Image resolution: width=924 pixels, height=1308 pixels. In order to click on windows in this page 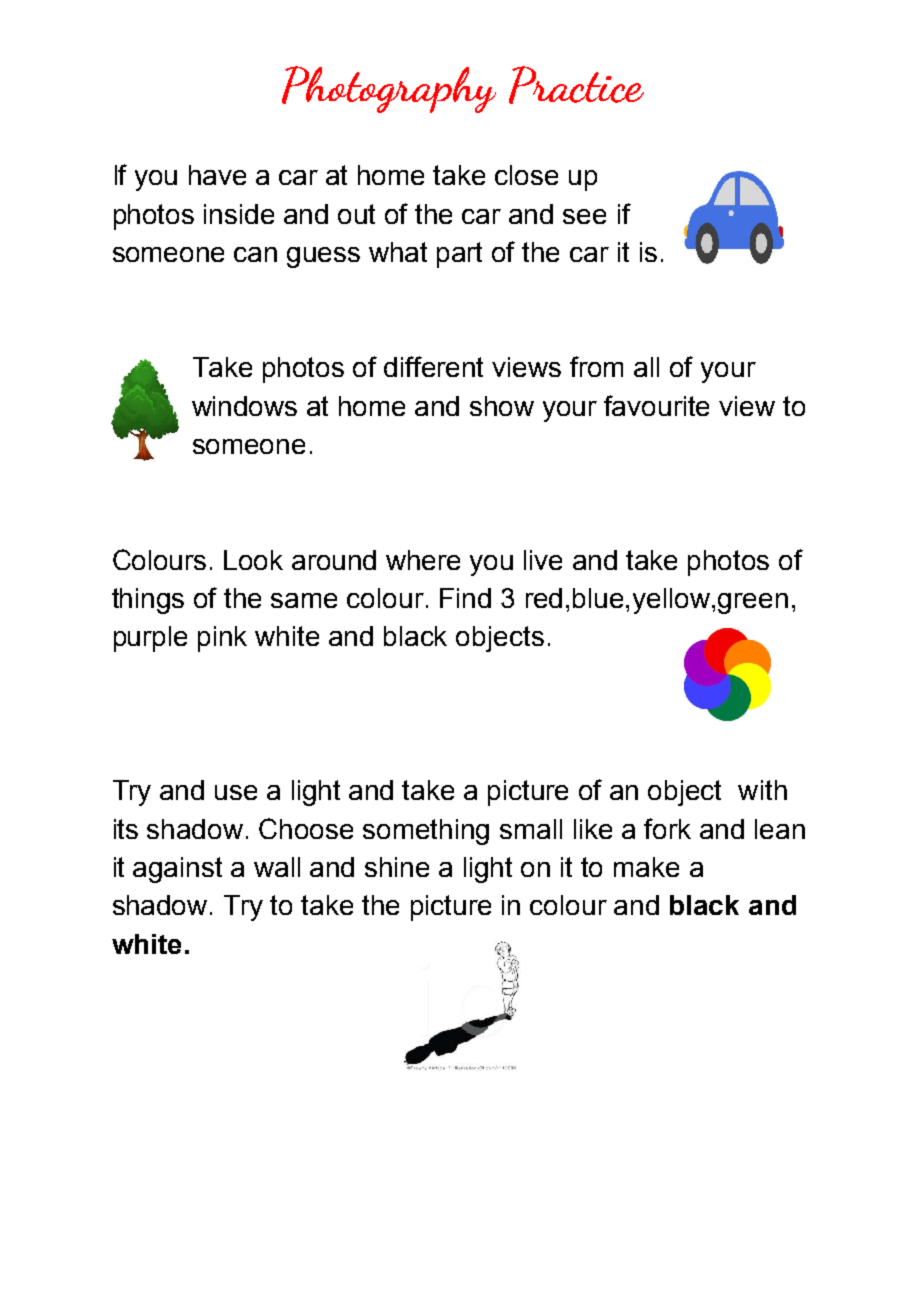, I will do `click(244, 406)`.
